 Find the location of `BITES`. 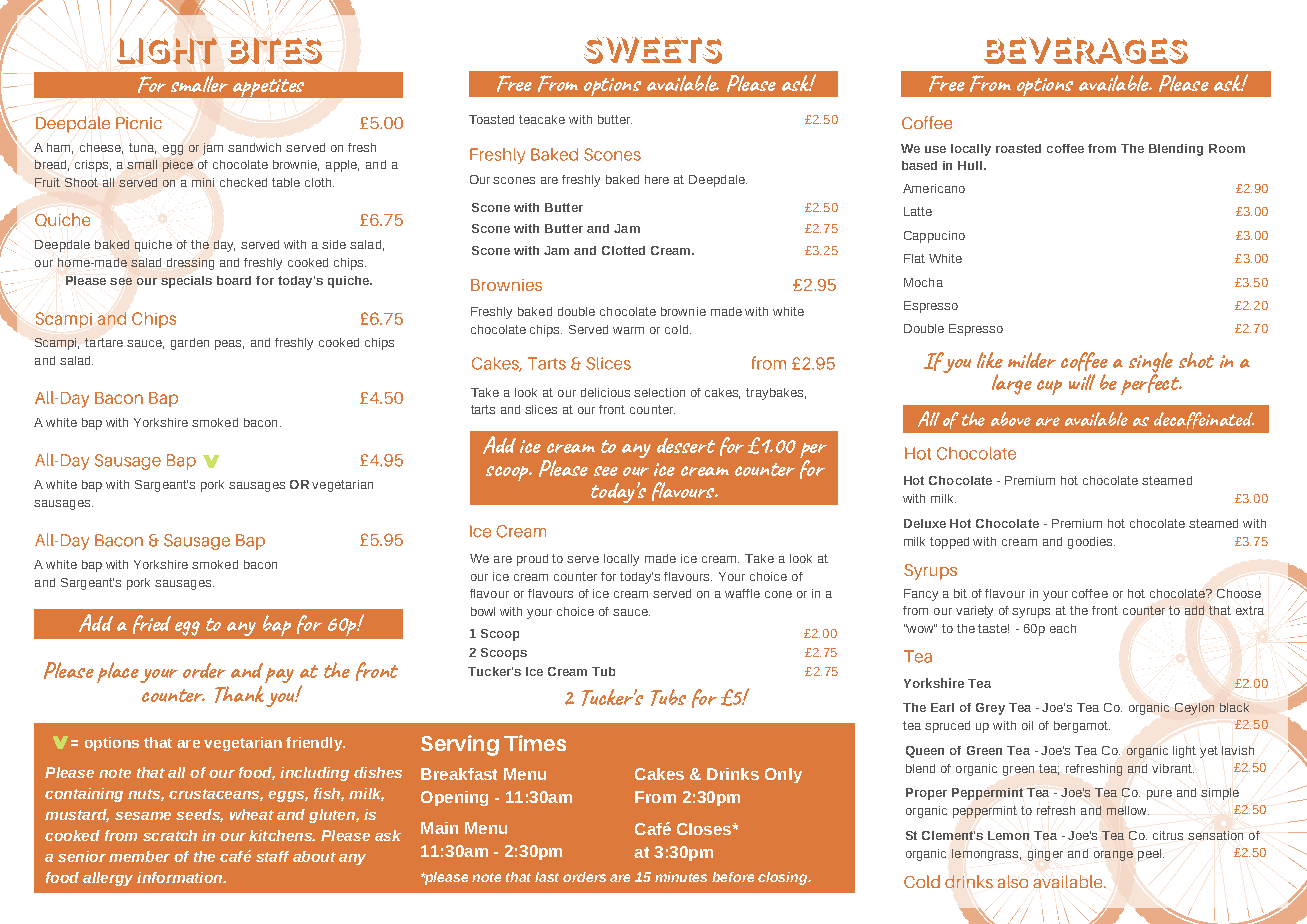

BITES is located at coordinates (275, 51).
